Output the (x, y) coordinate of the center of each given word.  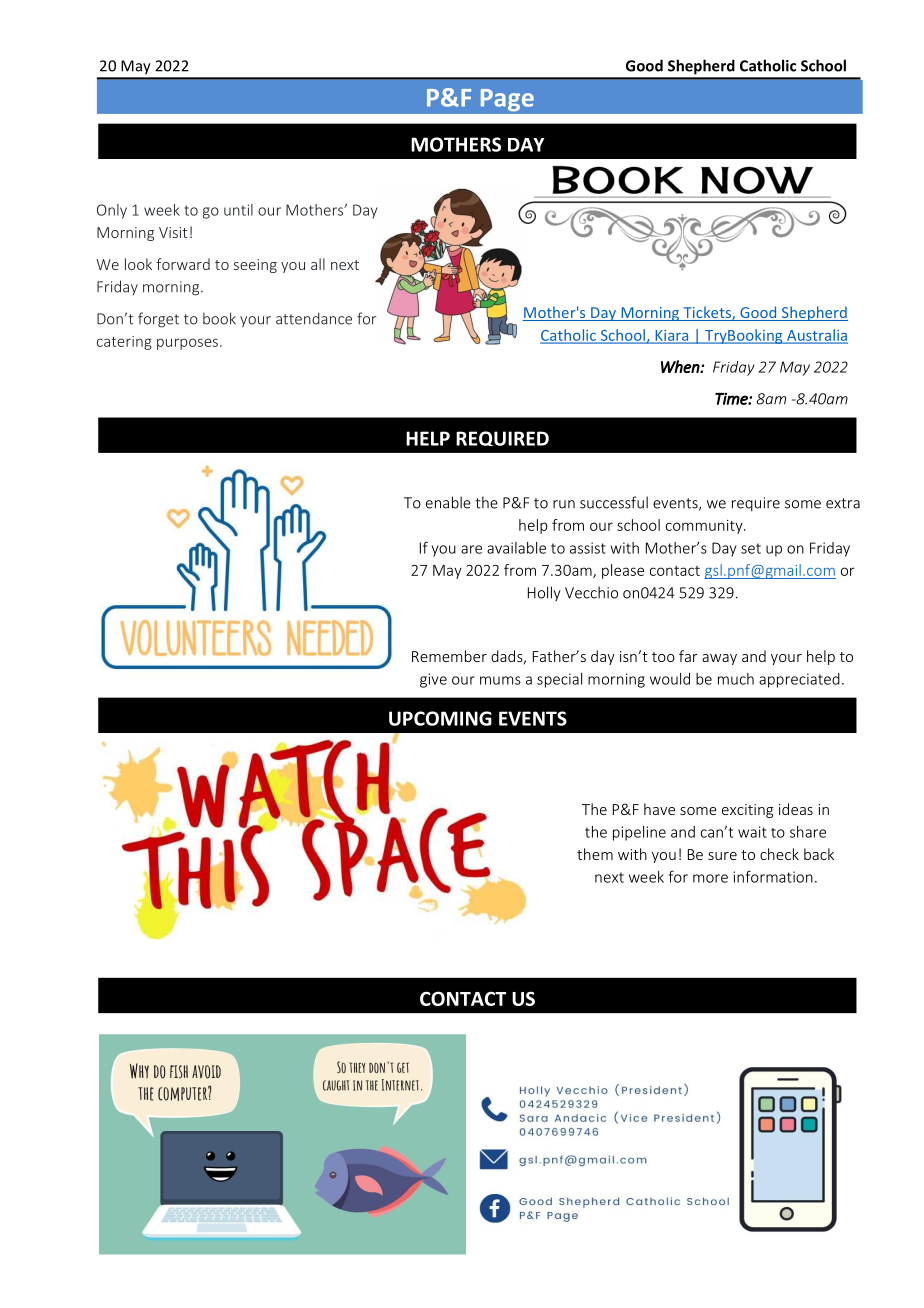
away (719, 659)
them (595, 854)
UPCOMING (440, 718)
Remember (449, 656)
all (318, 264)
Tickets (707, 313)
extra (843, 503)
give (433, 680)
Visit (173, 232)
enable (448, 502)
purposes (187, 344)
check (779, 854)
